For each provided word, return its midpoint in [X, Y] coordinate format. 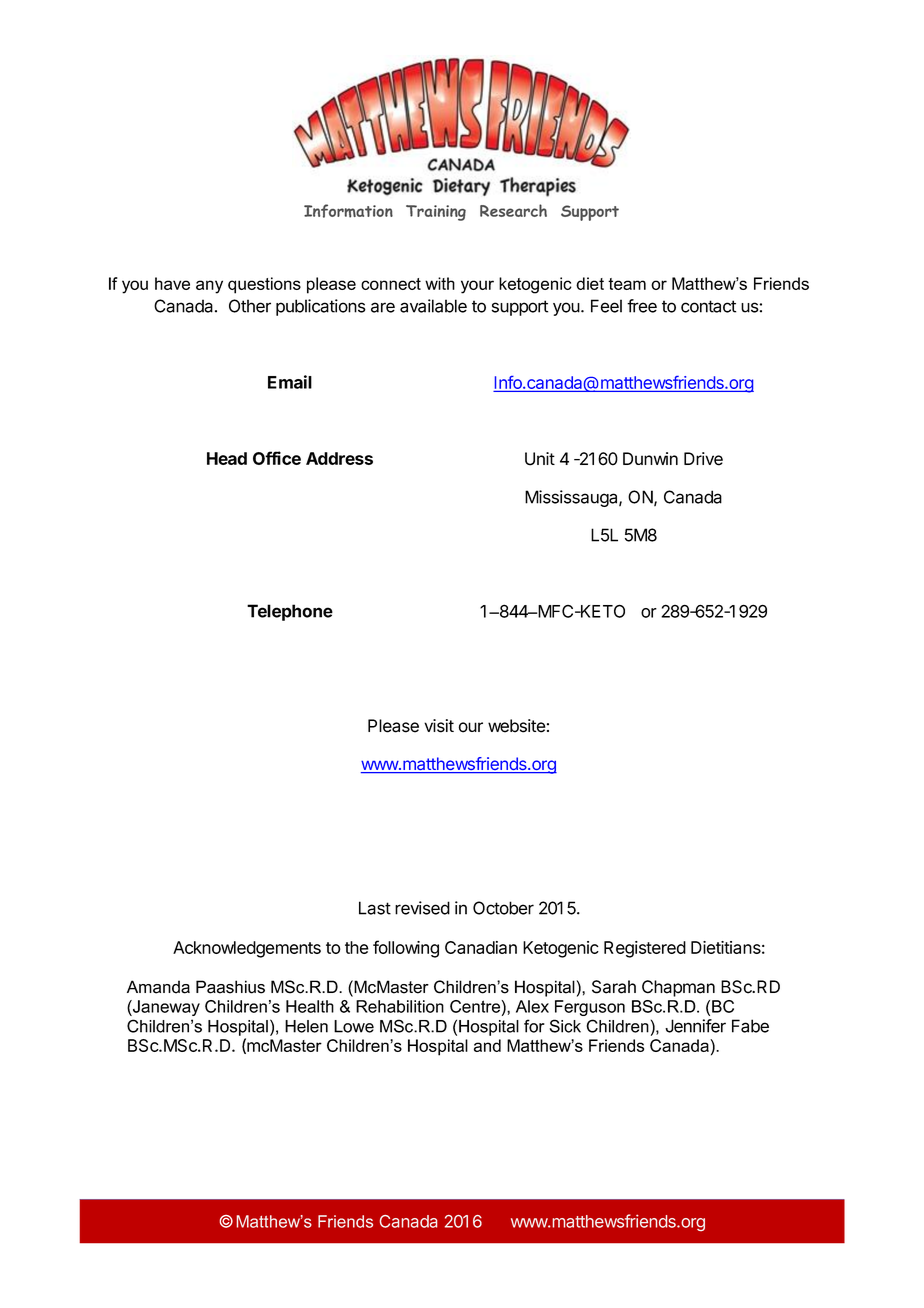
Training [436, 213]
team [627, 284]
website [517, 726]
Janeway [165, 1008]
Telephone [290, 612]
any [209, 287]
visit [439, 726]
